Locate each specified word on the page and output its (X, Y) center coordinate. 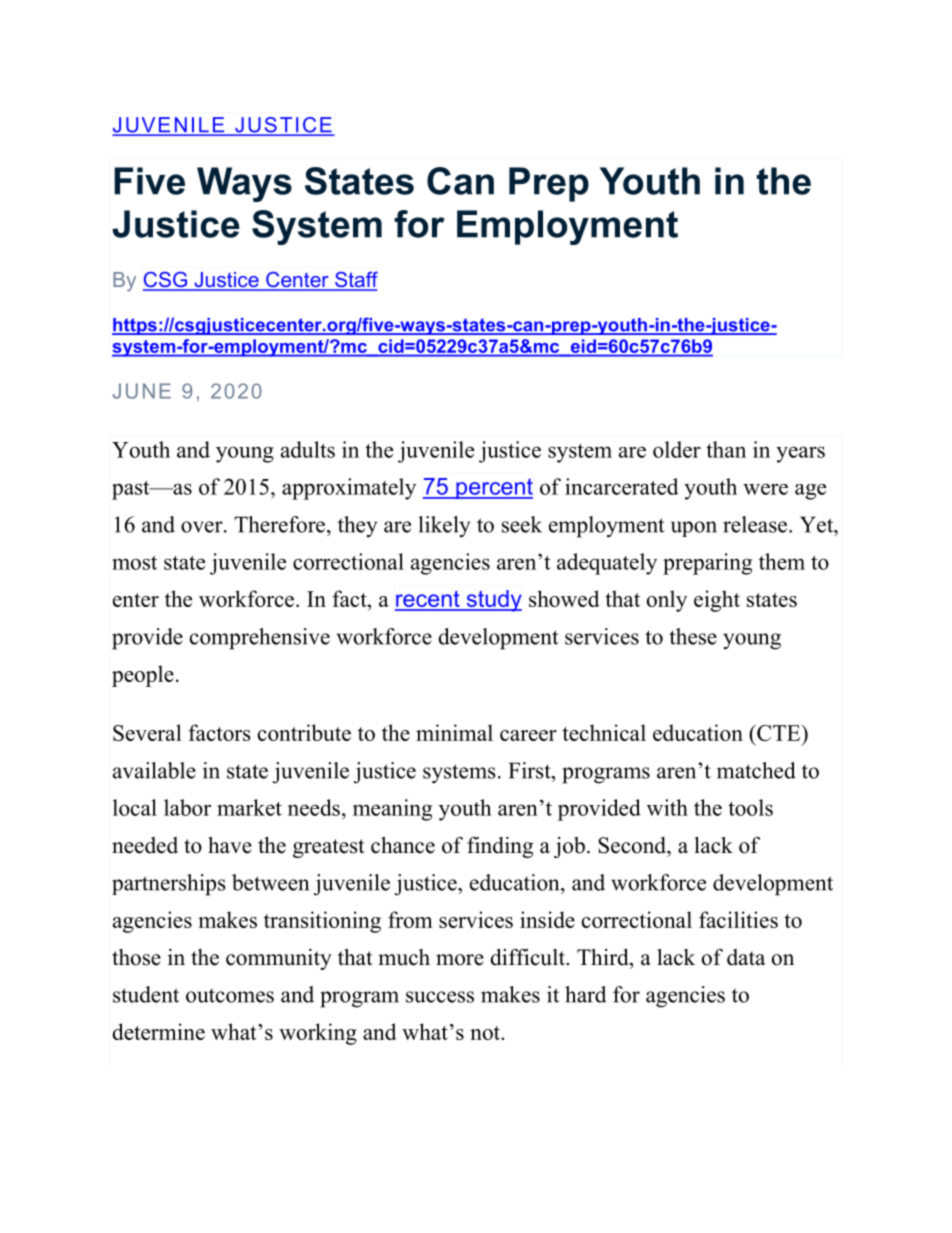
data (746, 957)
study (493, 601)
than (726, 449)
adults (308, 449)
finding (500, 847)
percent (493, 488)
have (230, 845)
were (765, 489)
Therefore (281, 524)
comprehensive (260, 639)
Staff (355, 281)
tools (750, 807)
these (693, 636)
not (486, 1033)
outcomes (230, 996)
